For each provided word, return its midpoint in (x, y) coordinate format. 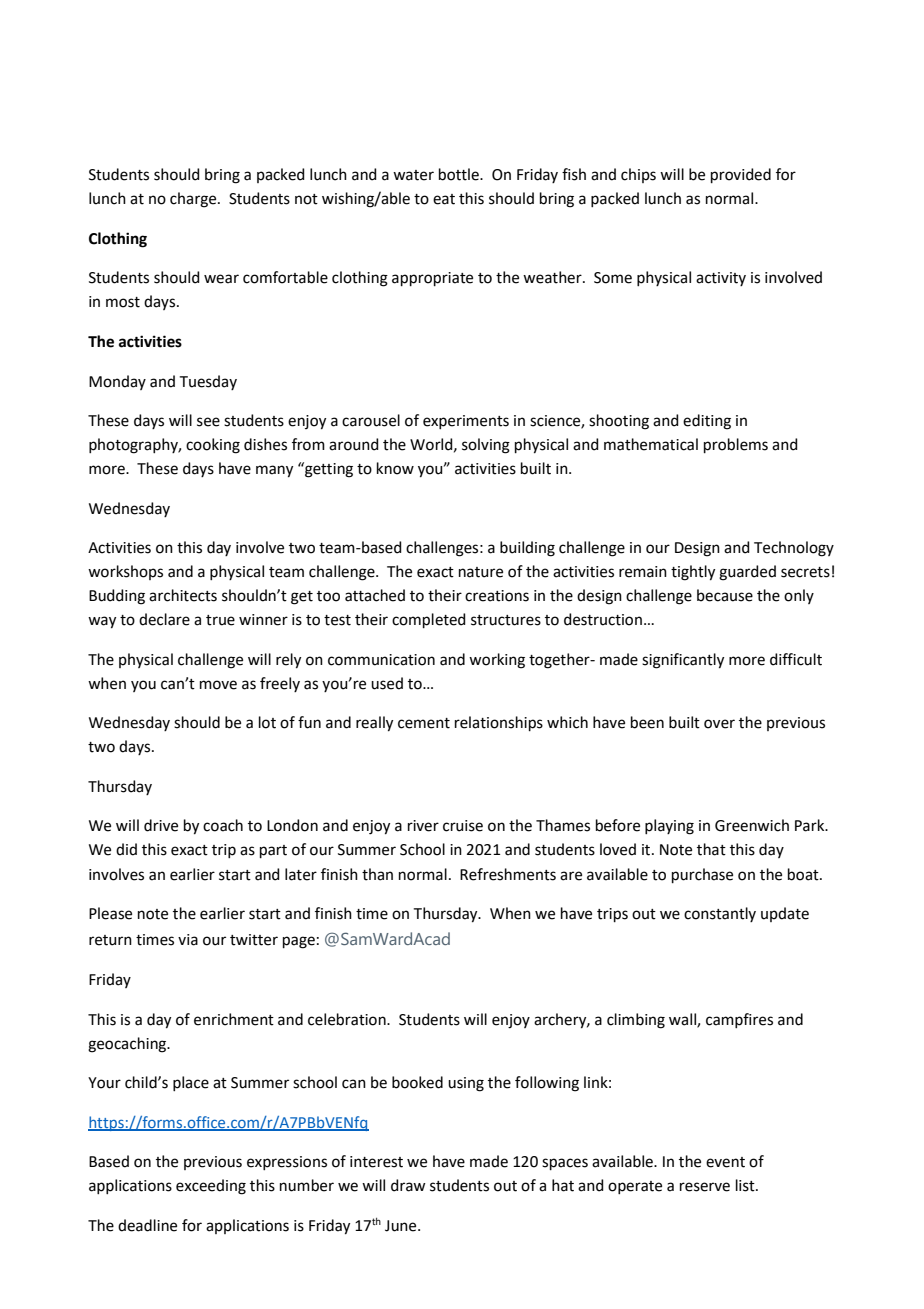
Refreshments (508, 874)
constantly (720, 914)
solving (486, 446)
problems (736, 445)
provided (741, 175)
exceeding (211, 1187)
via (188, 940)
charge (194, 200)
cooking (213, 446)
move (218, 685)
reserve (705, 1187)
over (719, 724)
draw (408, 1185)
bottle (460, 174)
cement (424, 723)
